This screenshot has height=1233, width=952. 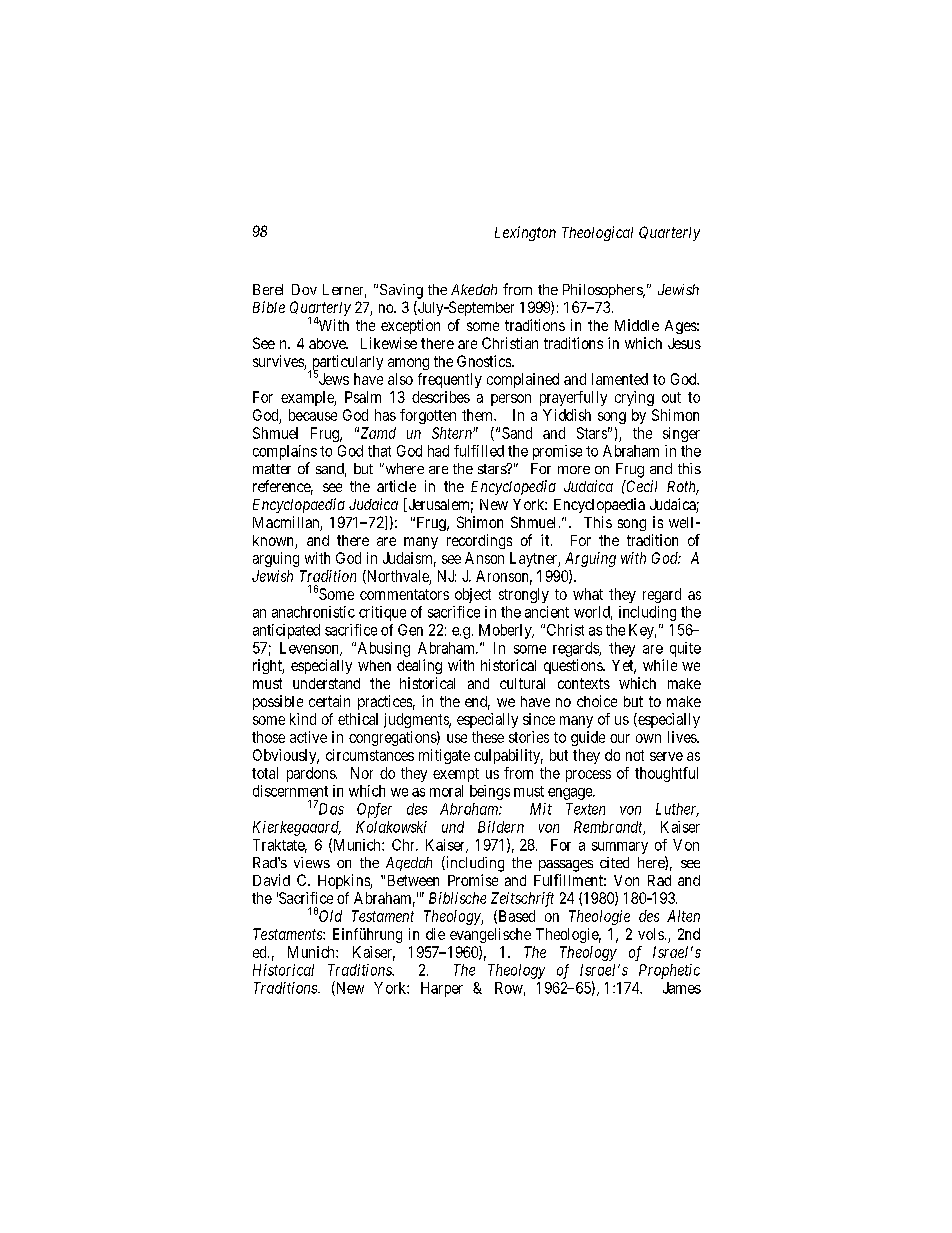 What do you see at coordinates (597, 233) in the screenshot?
I see `Theological` at bounding box center [597, 233].
